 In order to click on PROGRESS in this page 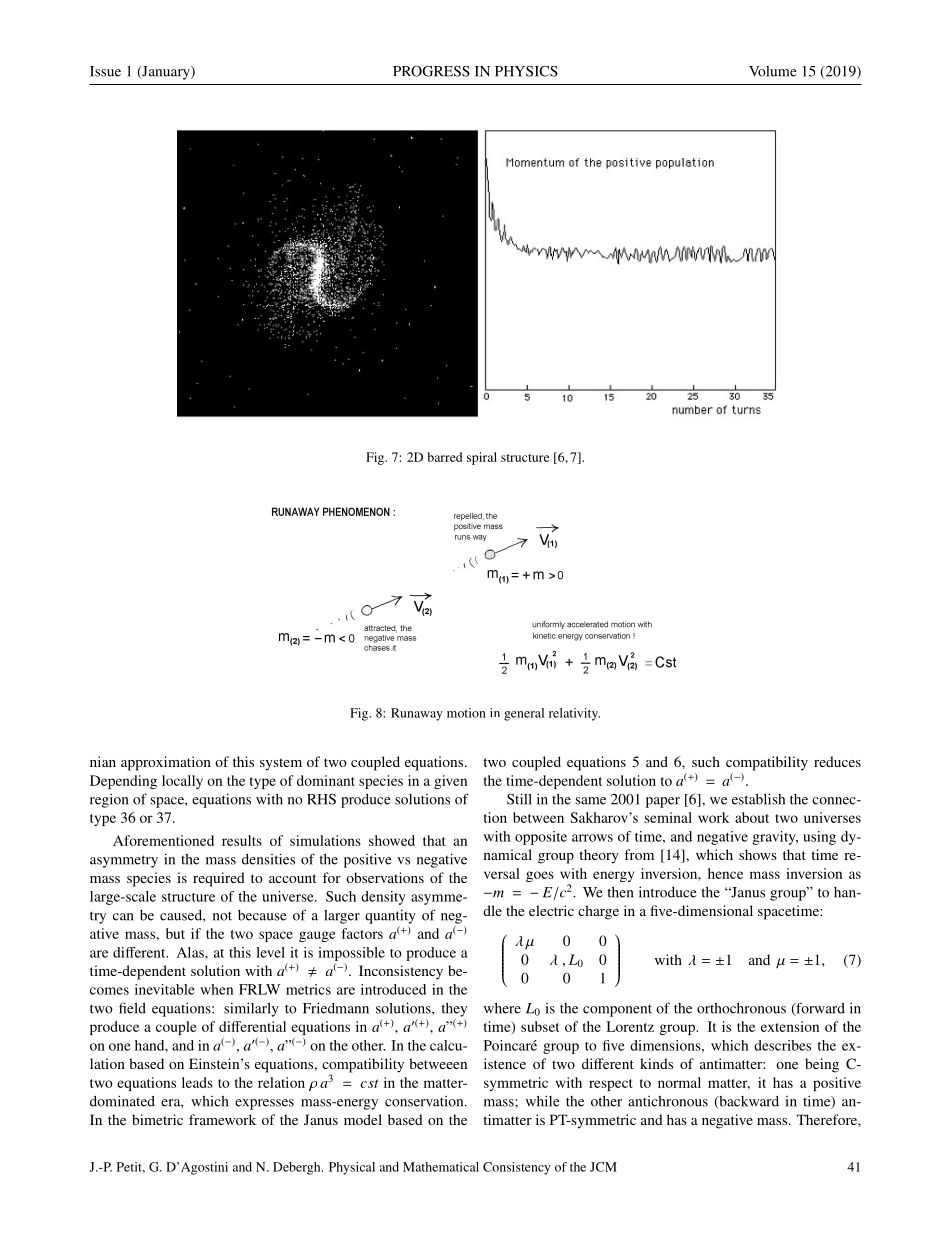, I will do `click(431, 71)`.
